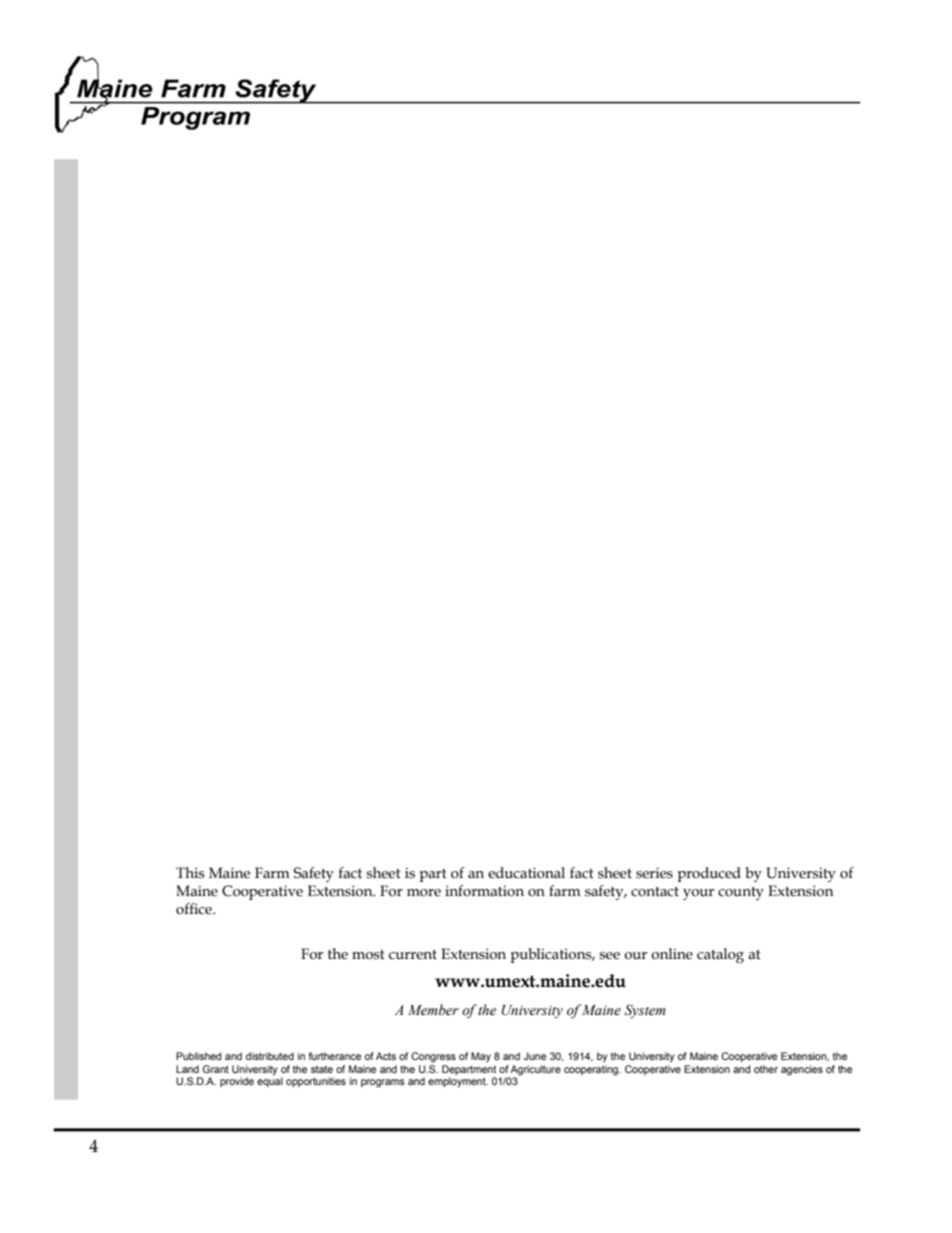 The height and width of the page is (1233, 952). What do you see at coordinates (190, 873) in the page?
I see `This` at bounding box center [190, 873].
